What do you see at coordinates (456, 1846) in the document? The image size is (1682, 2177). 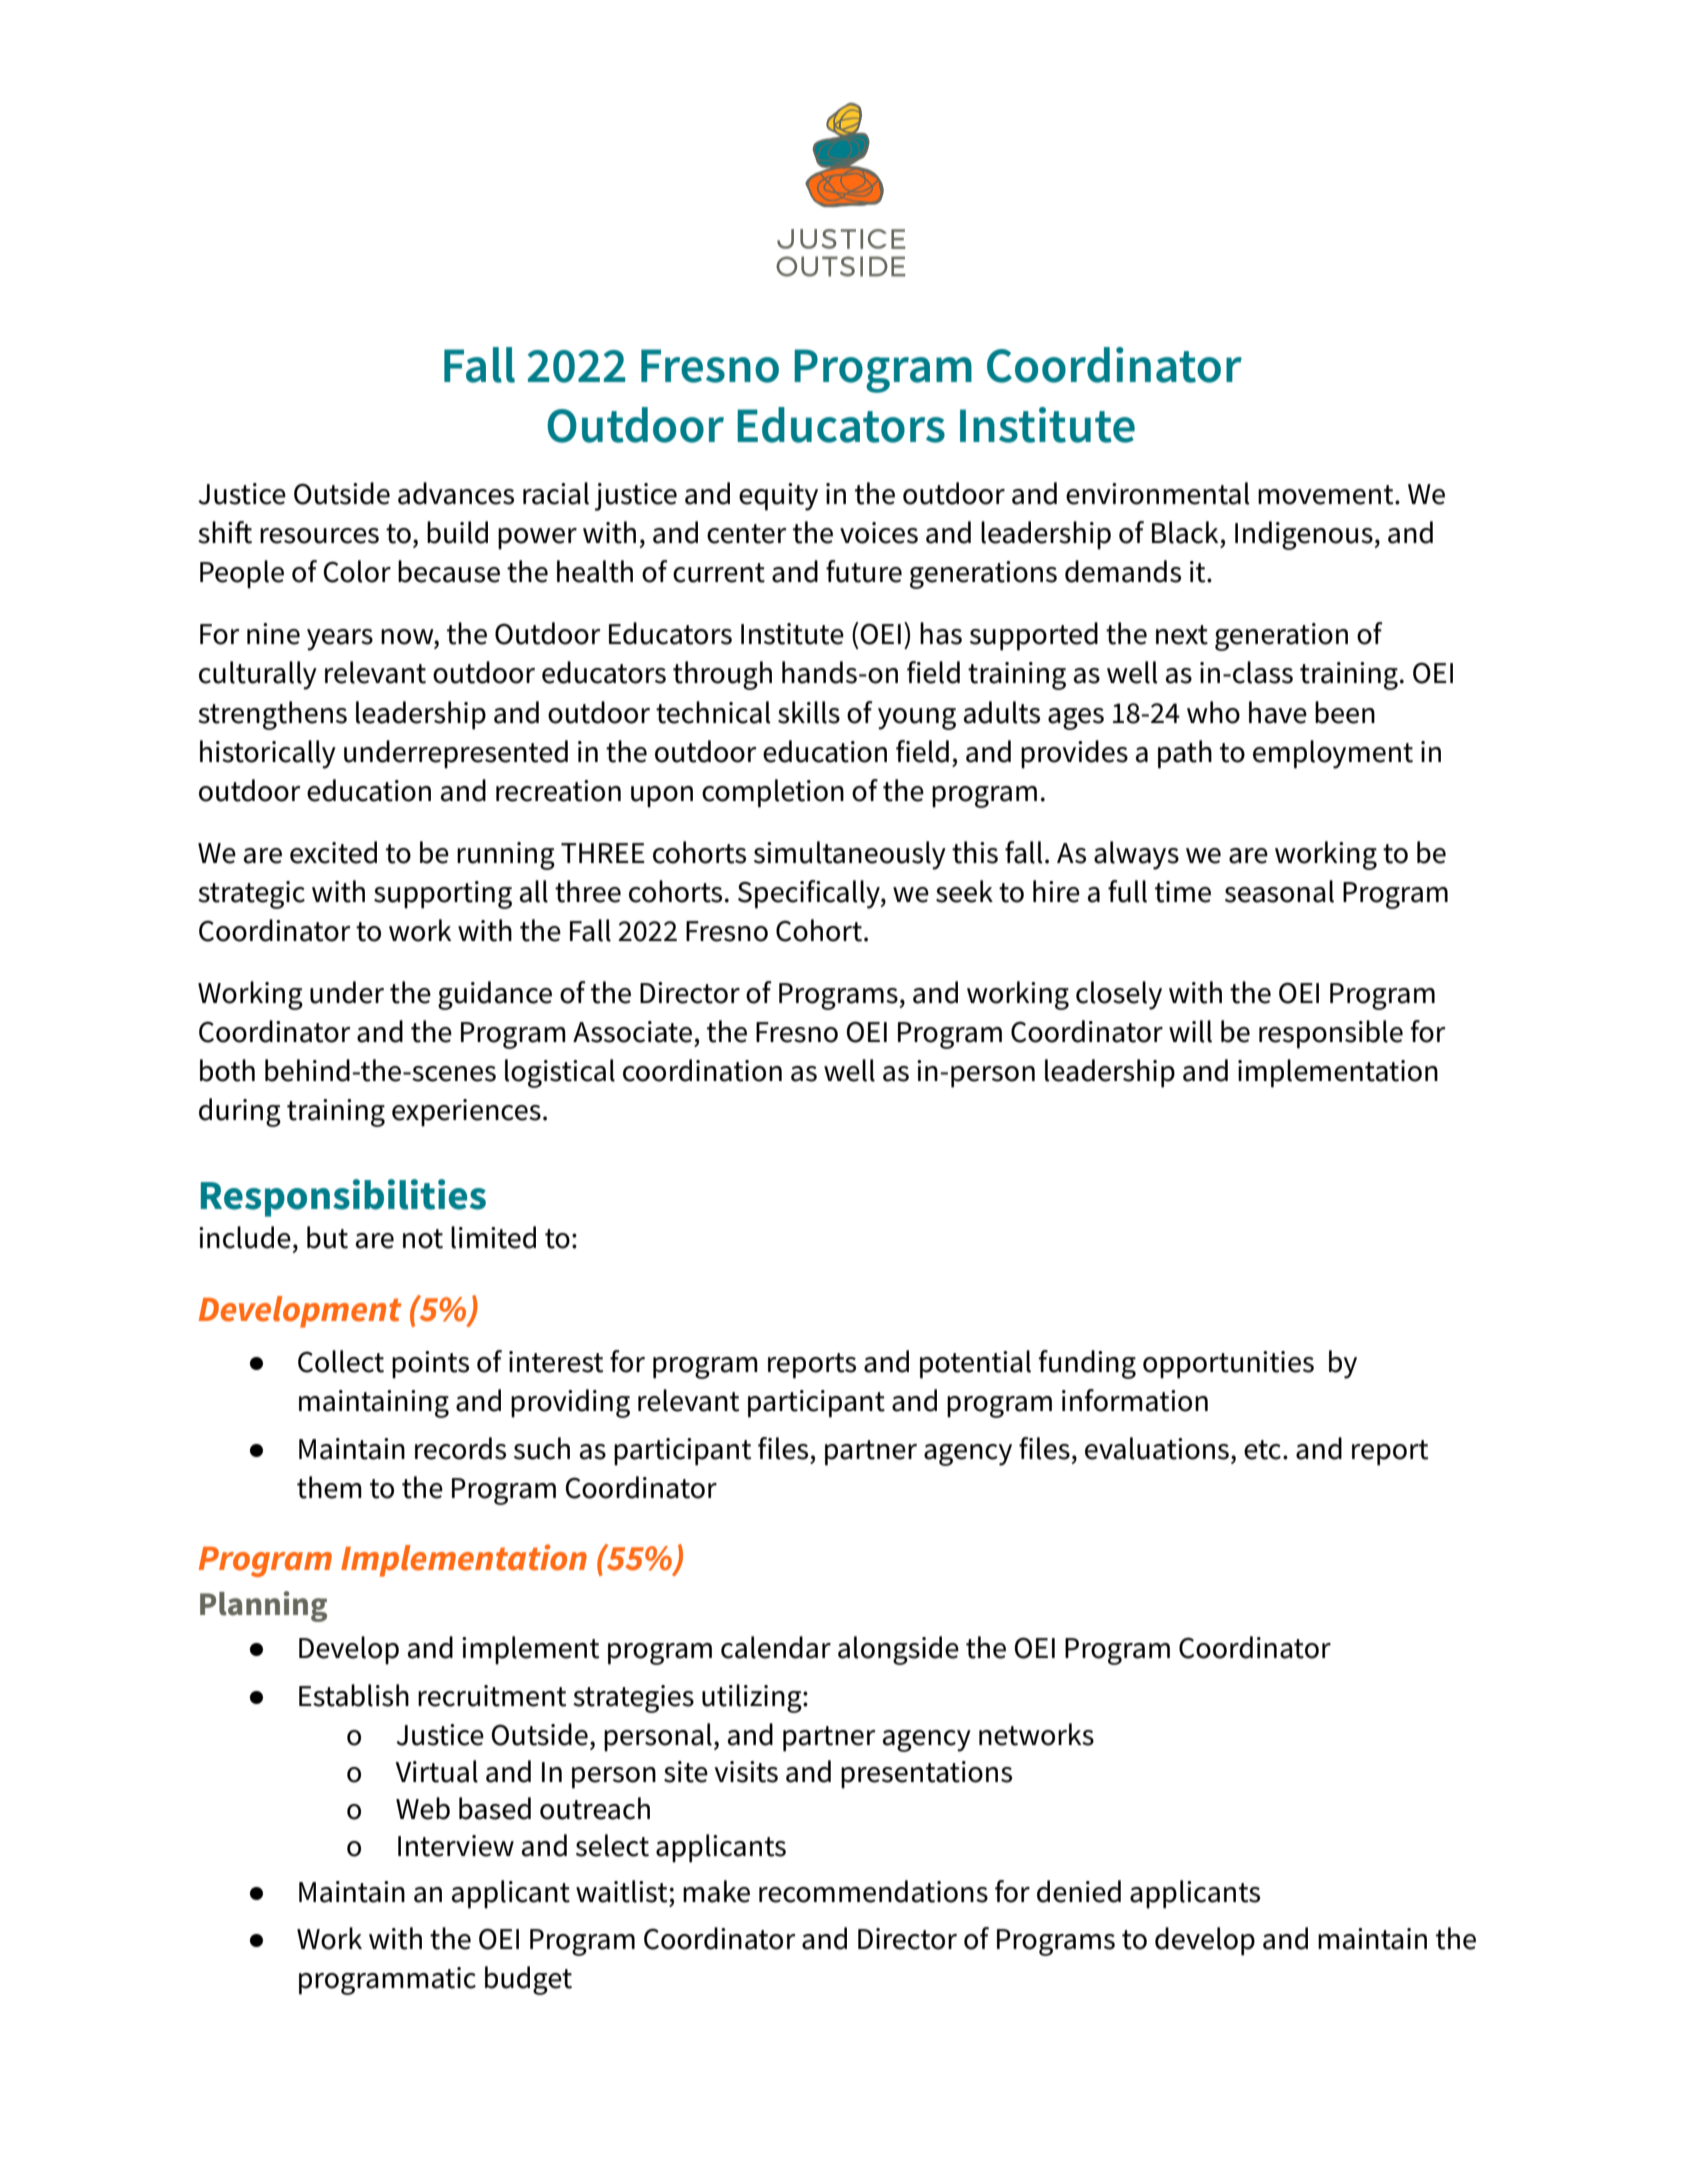 I see `Interview` at bounding box center [456, 1846].
